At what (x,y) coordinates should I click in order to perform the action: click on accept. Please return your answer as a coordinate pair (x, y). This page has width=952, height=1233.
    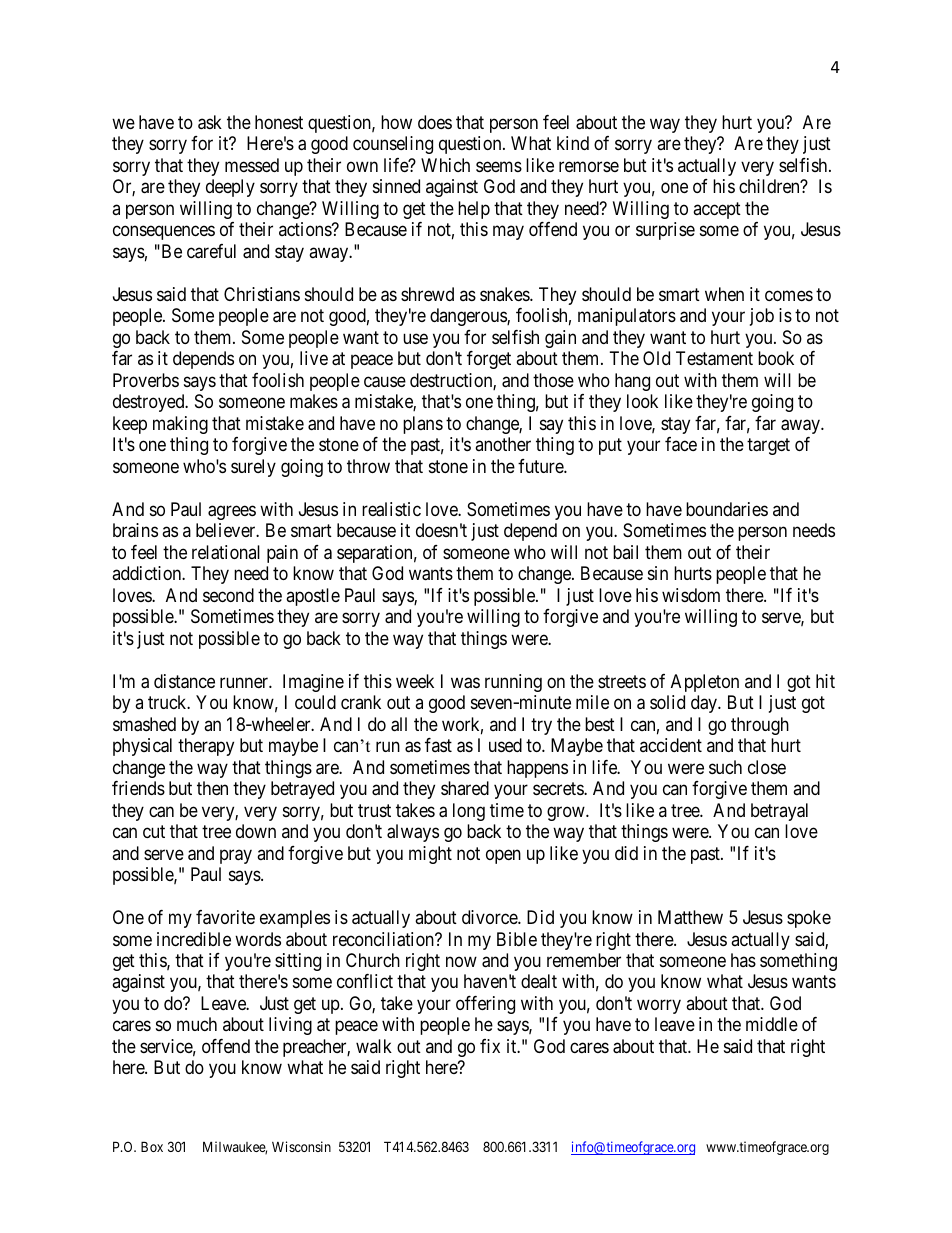
    Looking at the image, I should click on (717, 210).
